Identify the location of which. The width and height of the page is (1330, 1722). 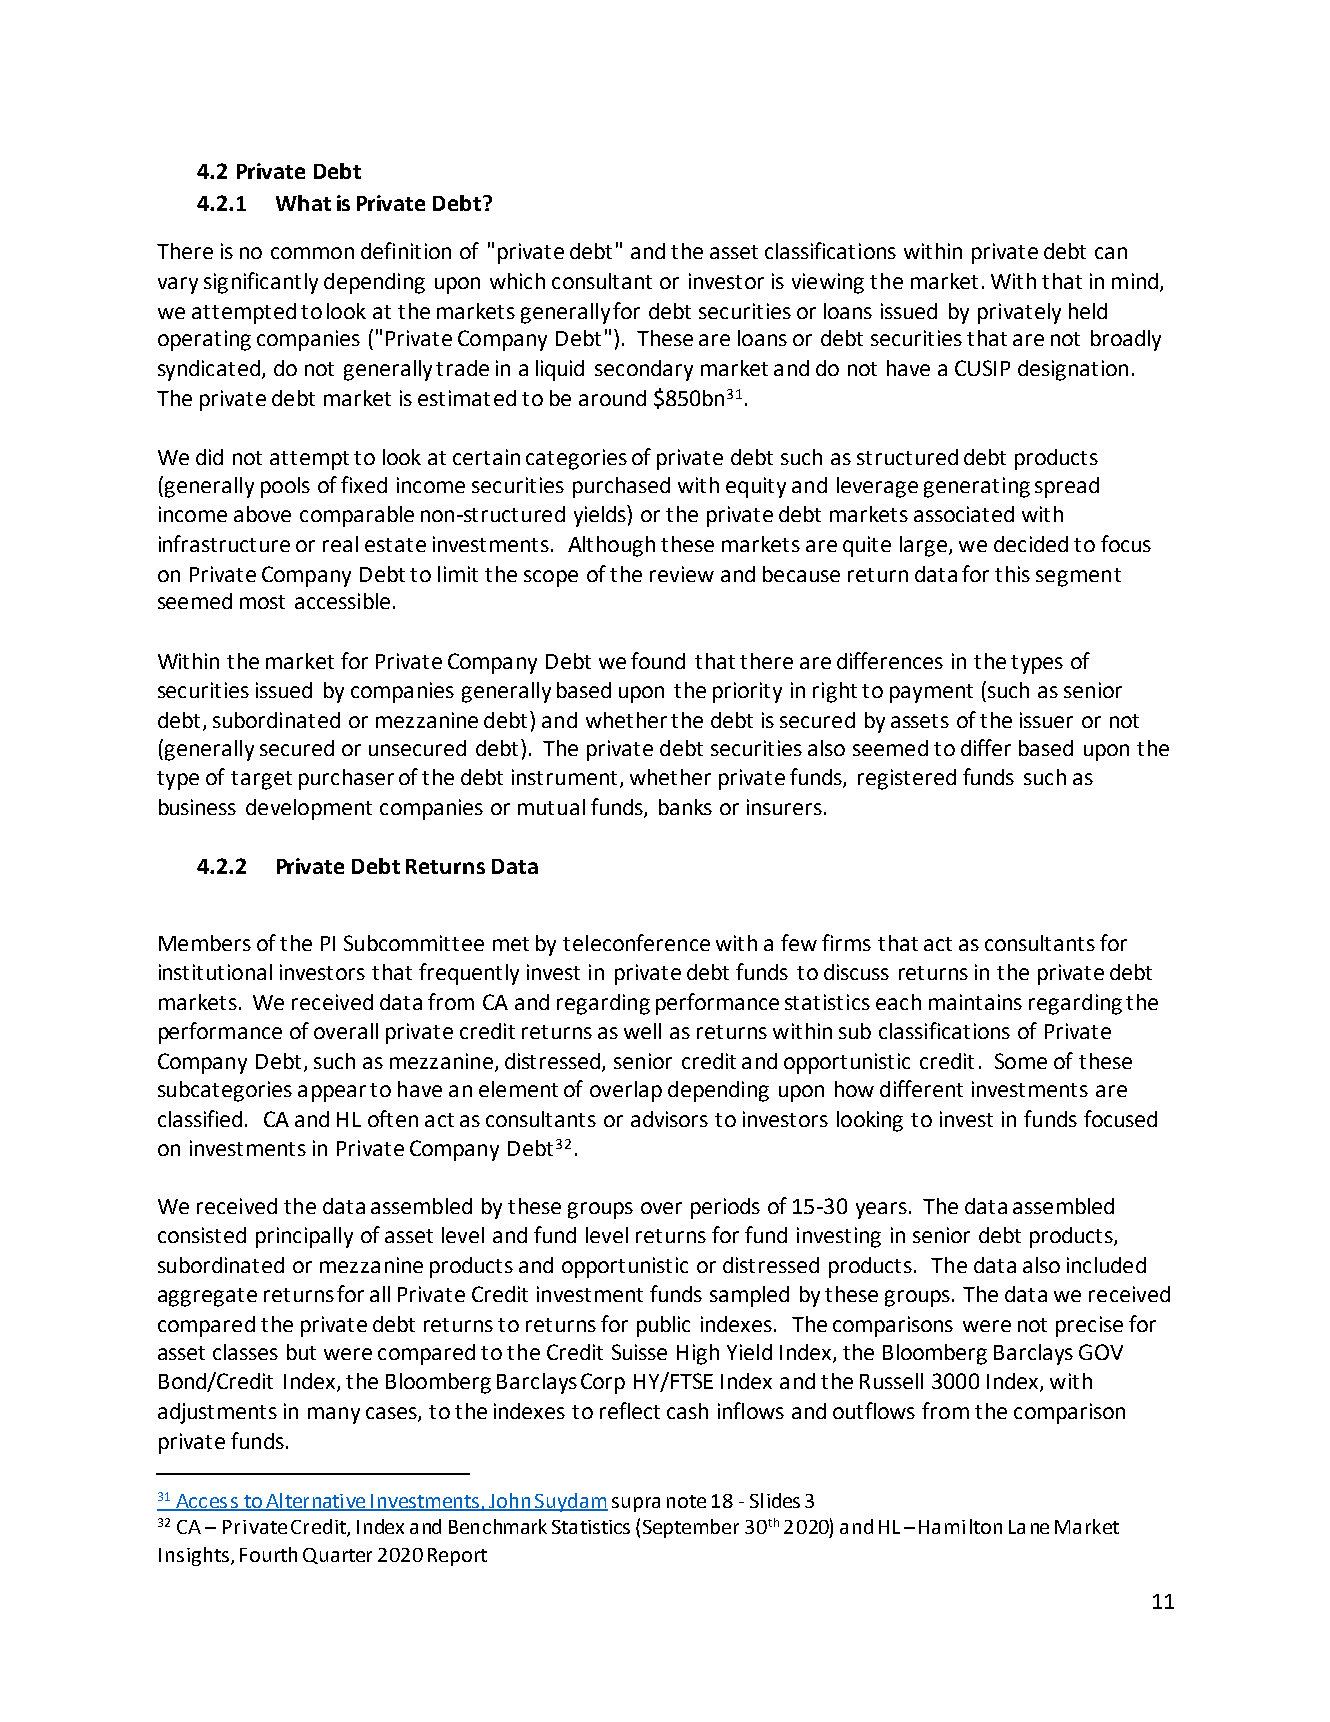
(517, 281).
